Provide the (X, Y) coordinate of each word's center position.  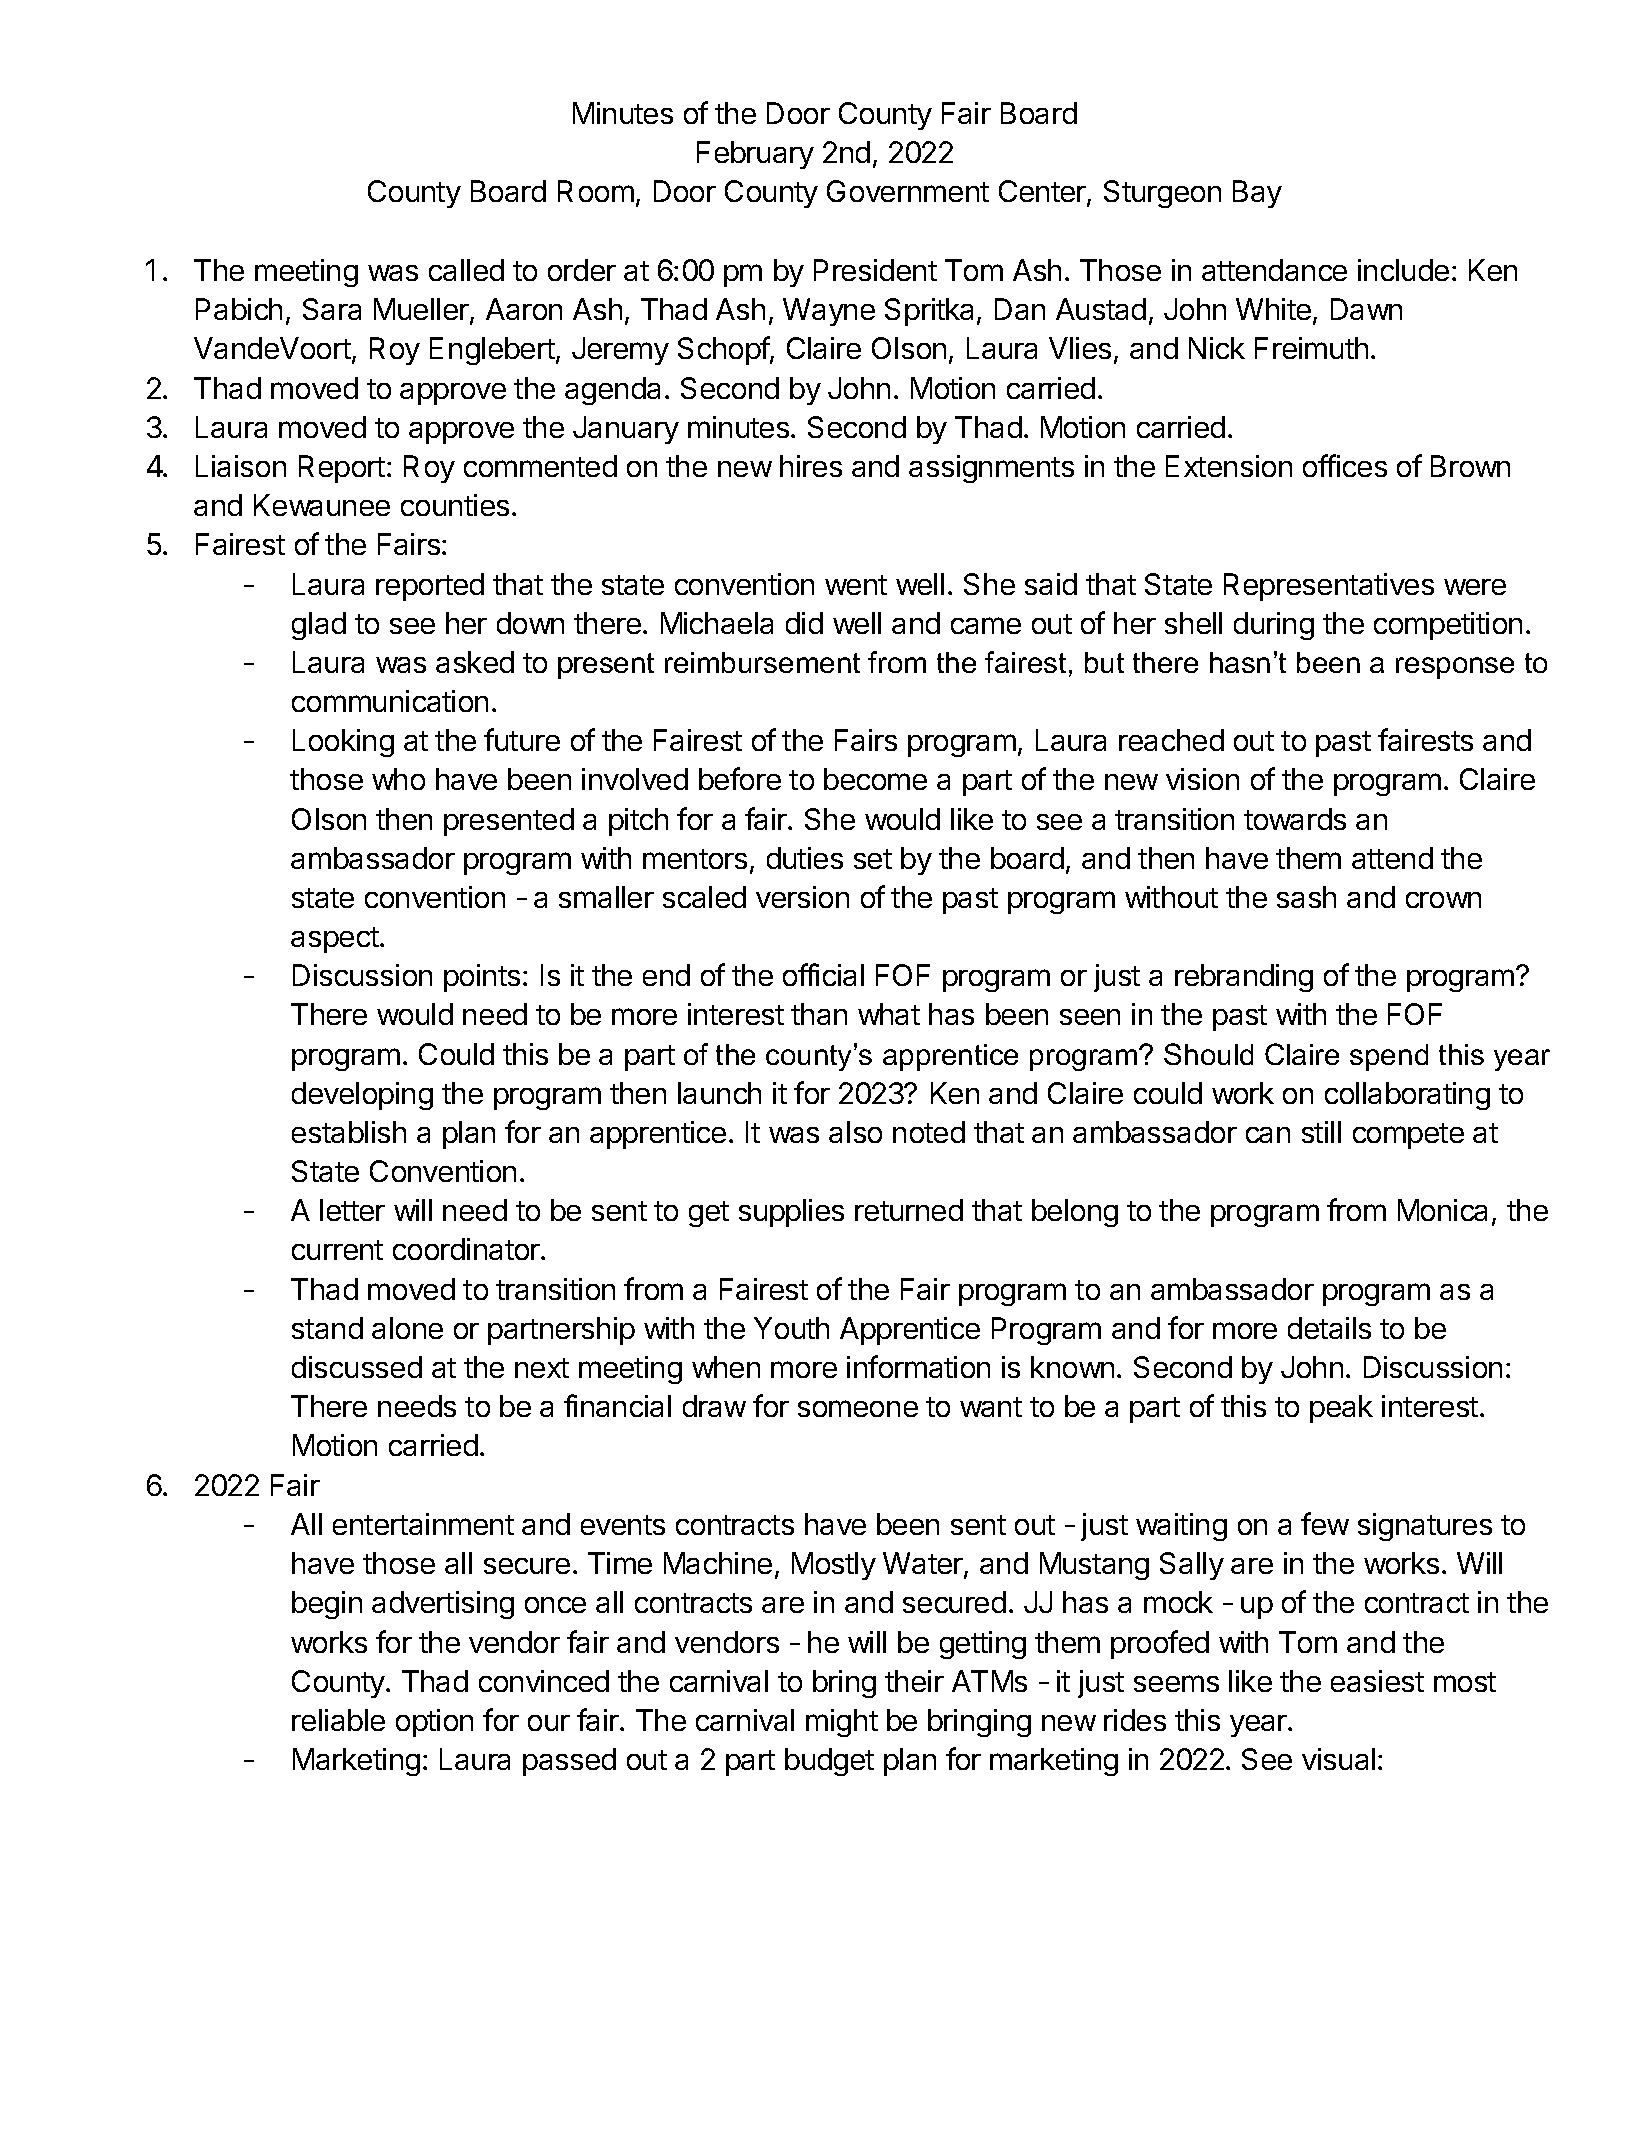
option (434, 1723)
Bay (1257, 194)
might (842, 1723)
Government (908, 191)
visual (1338, 1759)
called (466, 270)
